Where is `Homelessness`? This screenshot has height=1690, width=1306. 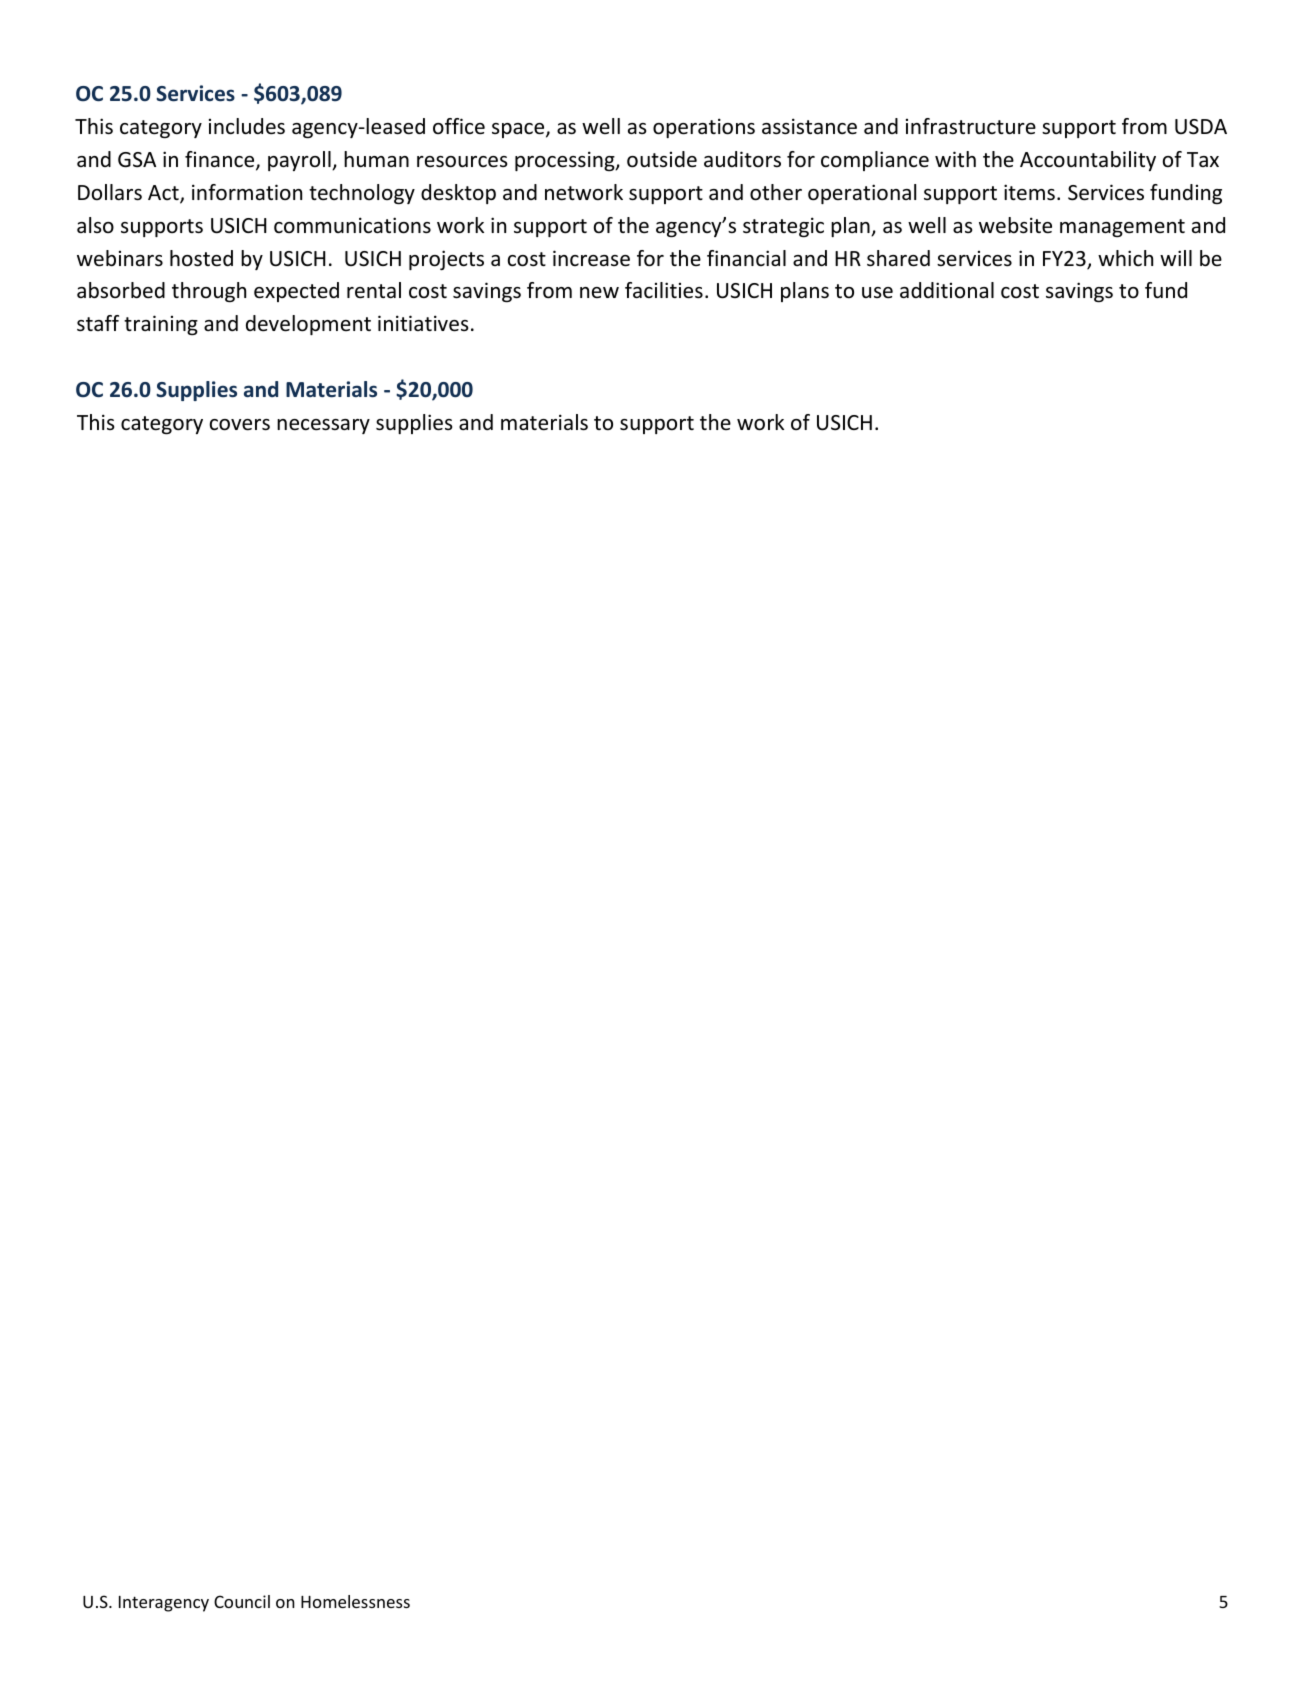 Homelessness is located at coordinates (355, 1601).
